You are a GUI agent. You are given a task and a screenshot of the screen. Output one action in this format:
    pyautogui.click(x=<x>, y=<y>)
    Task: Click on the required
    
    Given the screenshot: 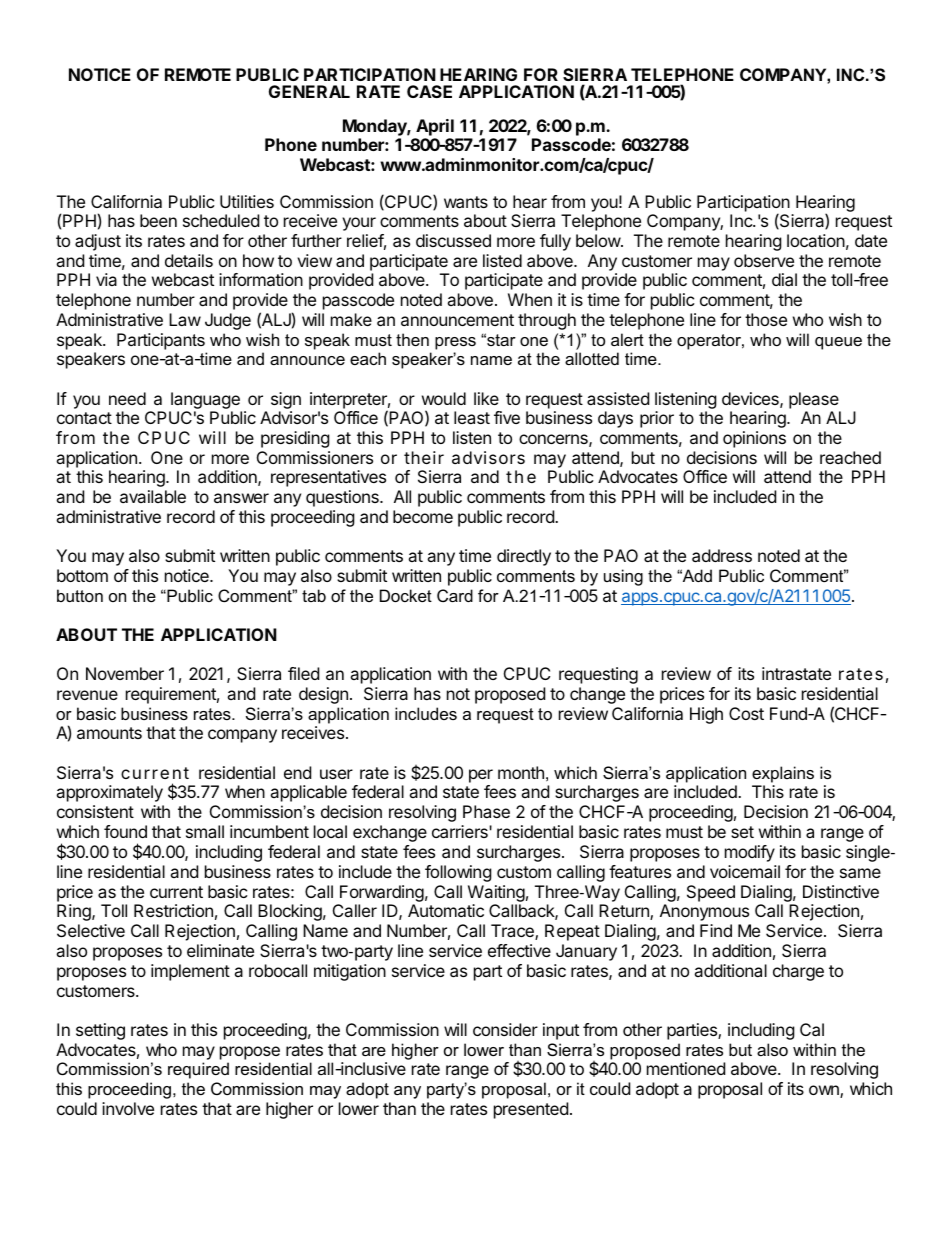 What is the action you would take?
    pyautogui.click(x=198, y=1070)
